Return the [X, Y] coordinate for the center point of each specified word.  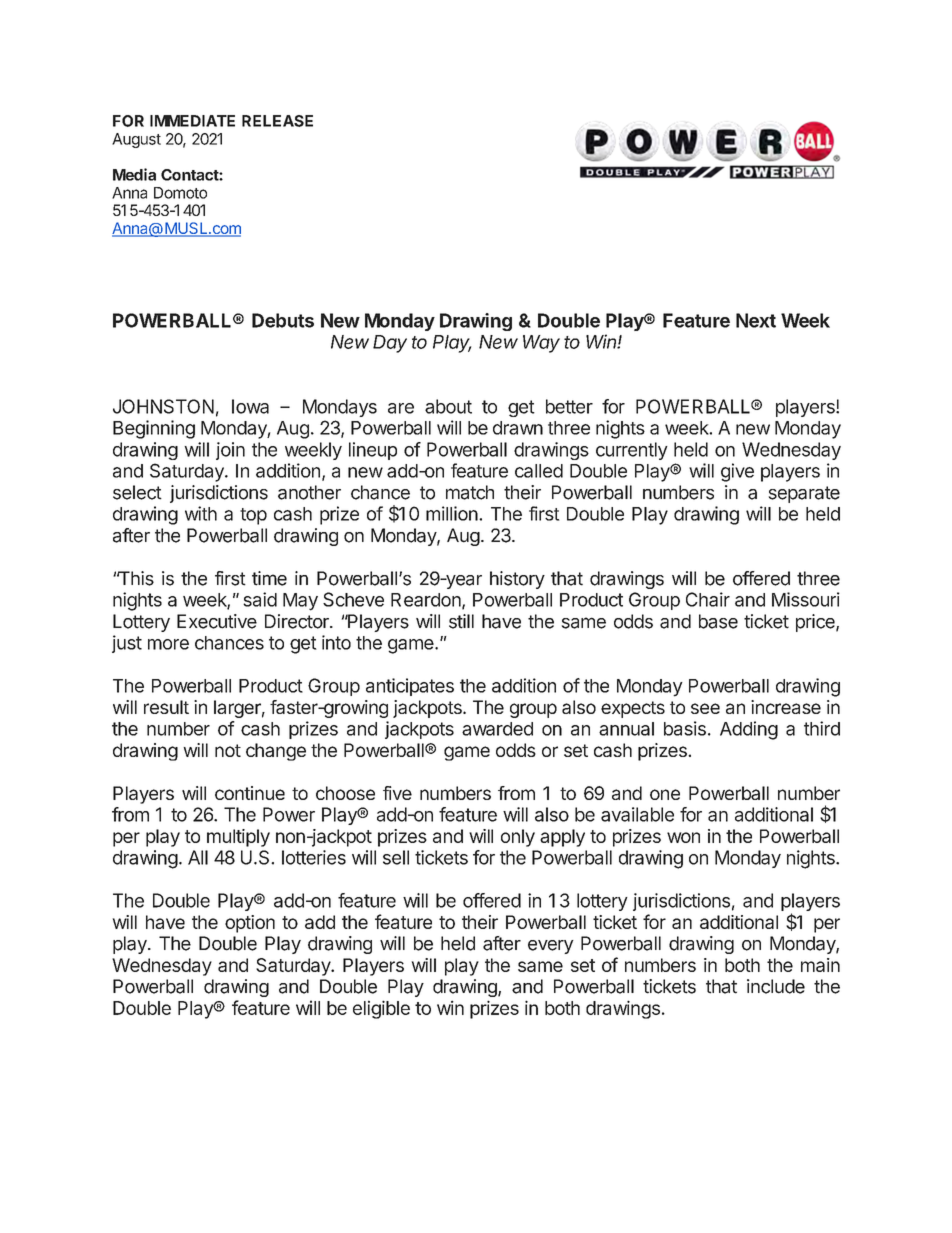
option [250, 924]
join [230, 451]
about [448, 406]
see [705, 708]
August [136, 140]
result [166, 707]
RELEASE [277, 121]
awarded [497, 729]
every [551, 947]
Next [756, 320]
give [737, 472]
